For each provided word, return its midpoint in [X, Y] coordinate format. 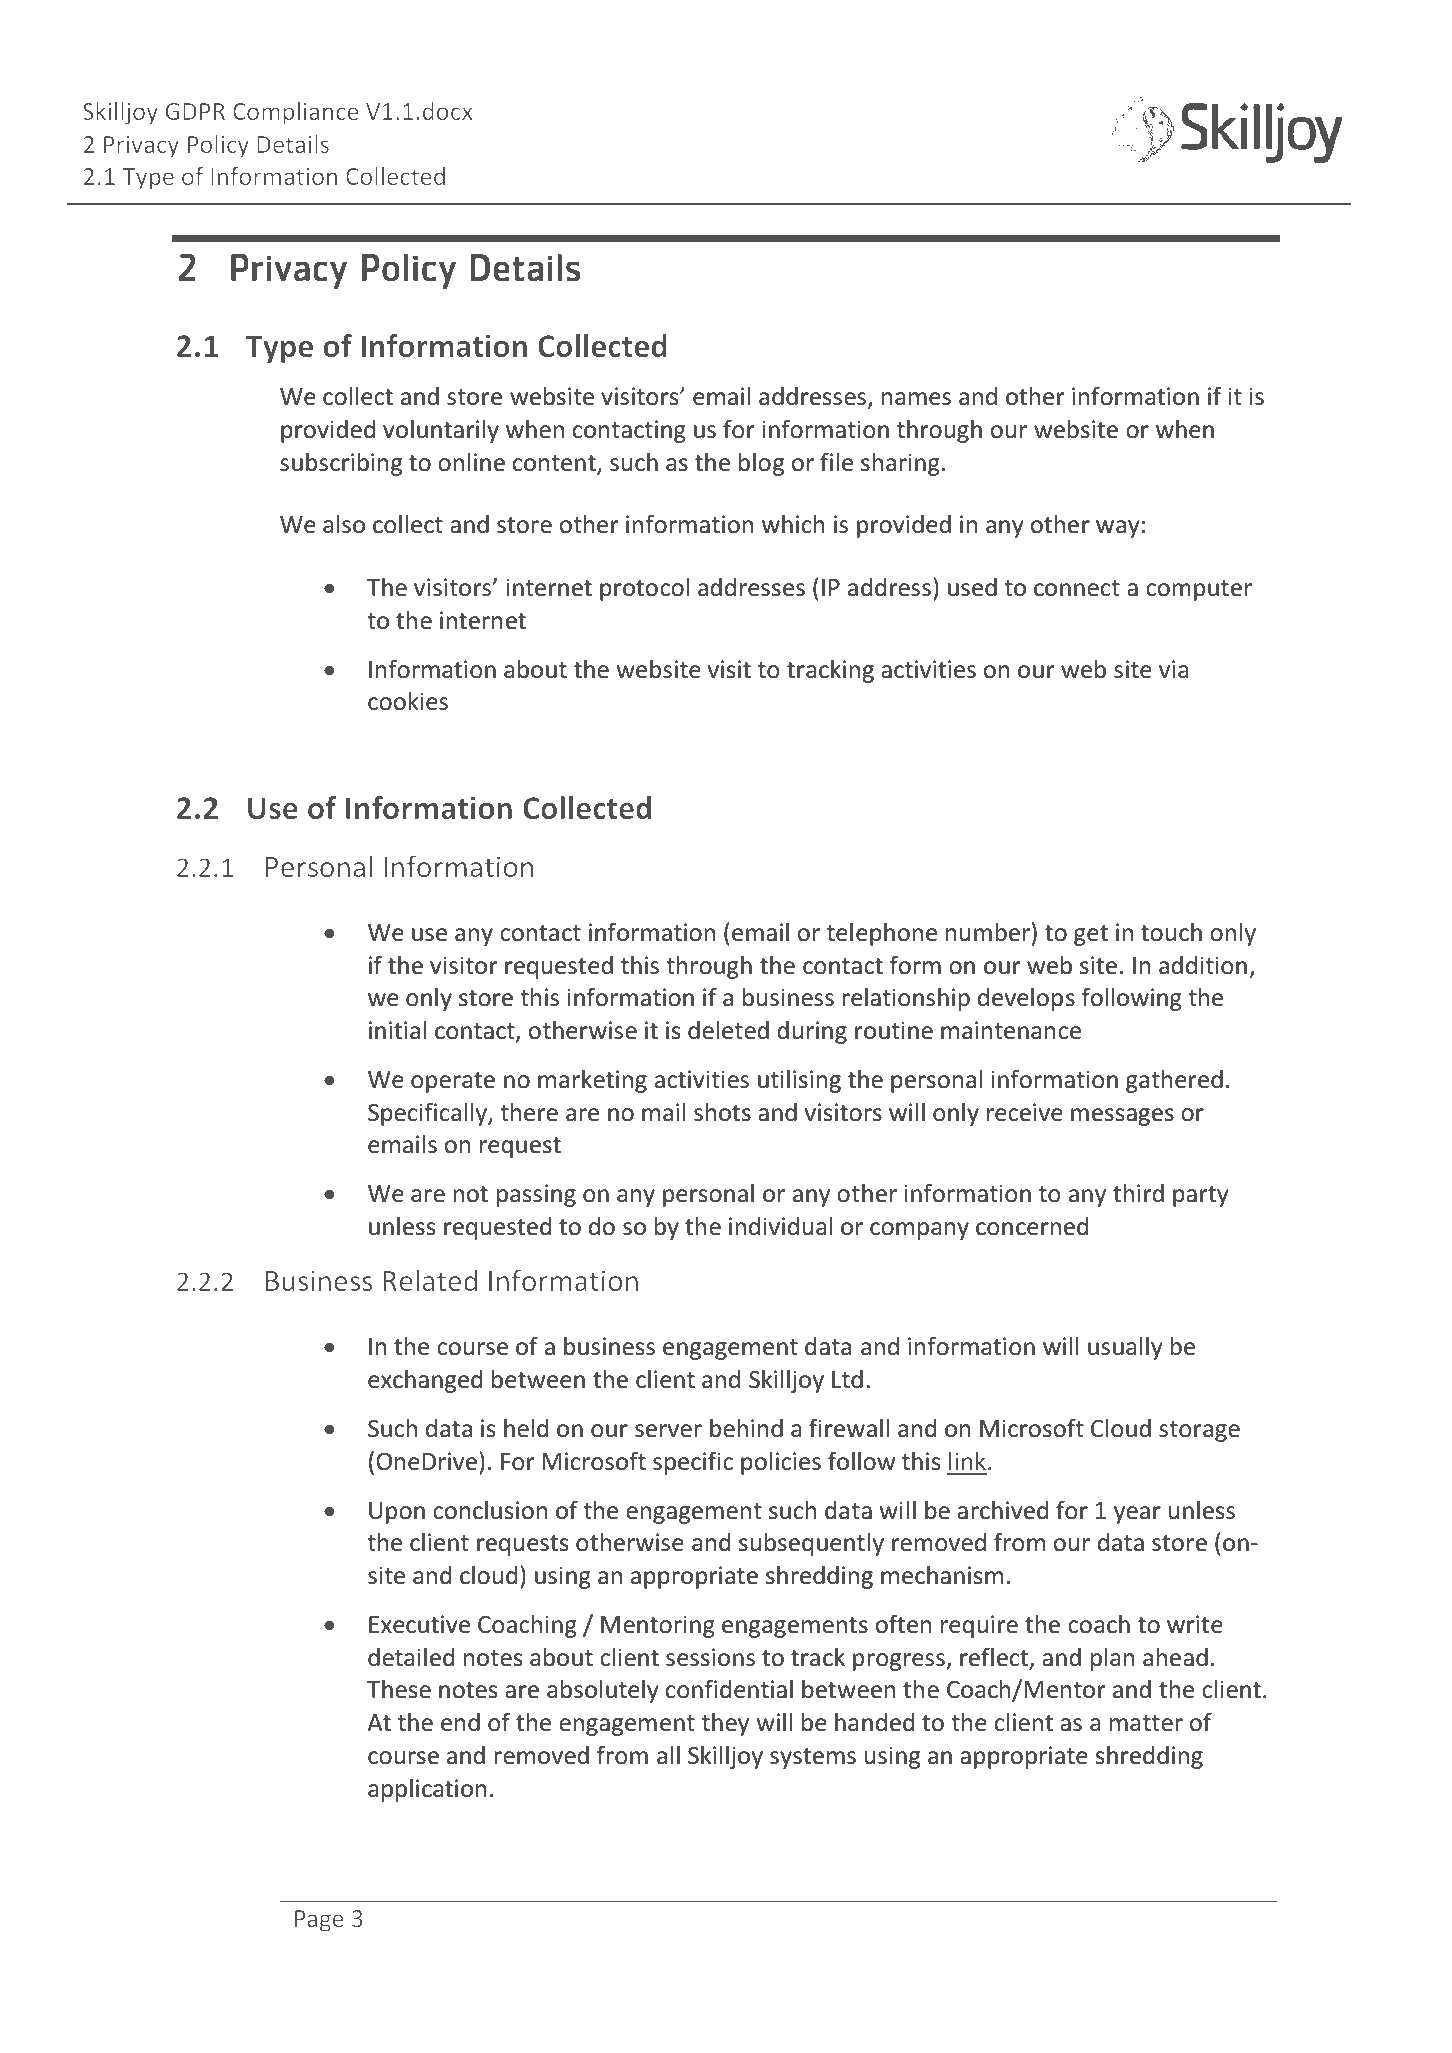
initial [397, 1030]
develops [1026, 999]
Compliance [296, 113]
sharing [900, 464]
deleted [728, 1030]
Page [319, 1921]
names [916, 399]
